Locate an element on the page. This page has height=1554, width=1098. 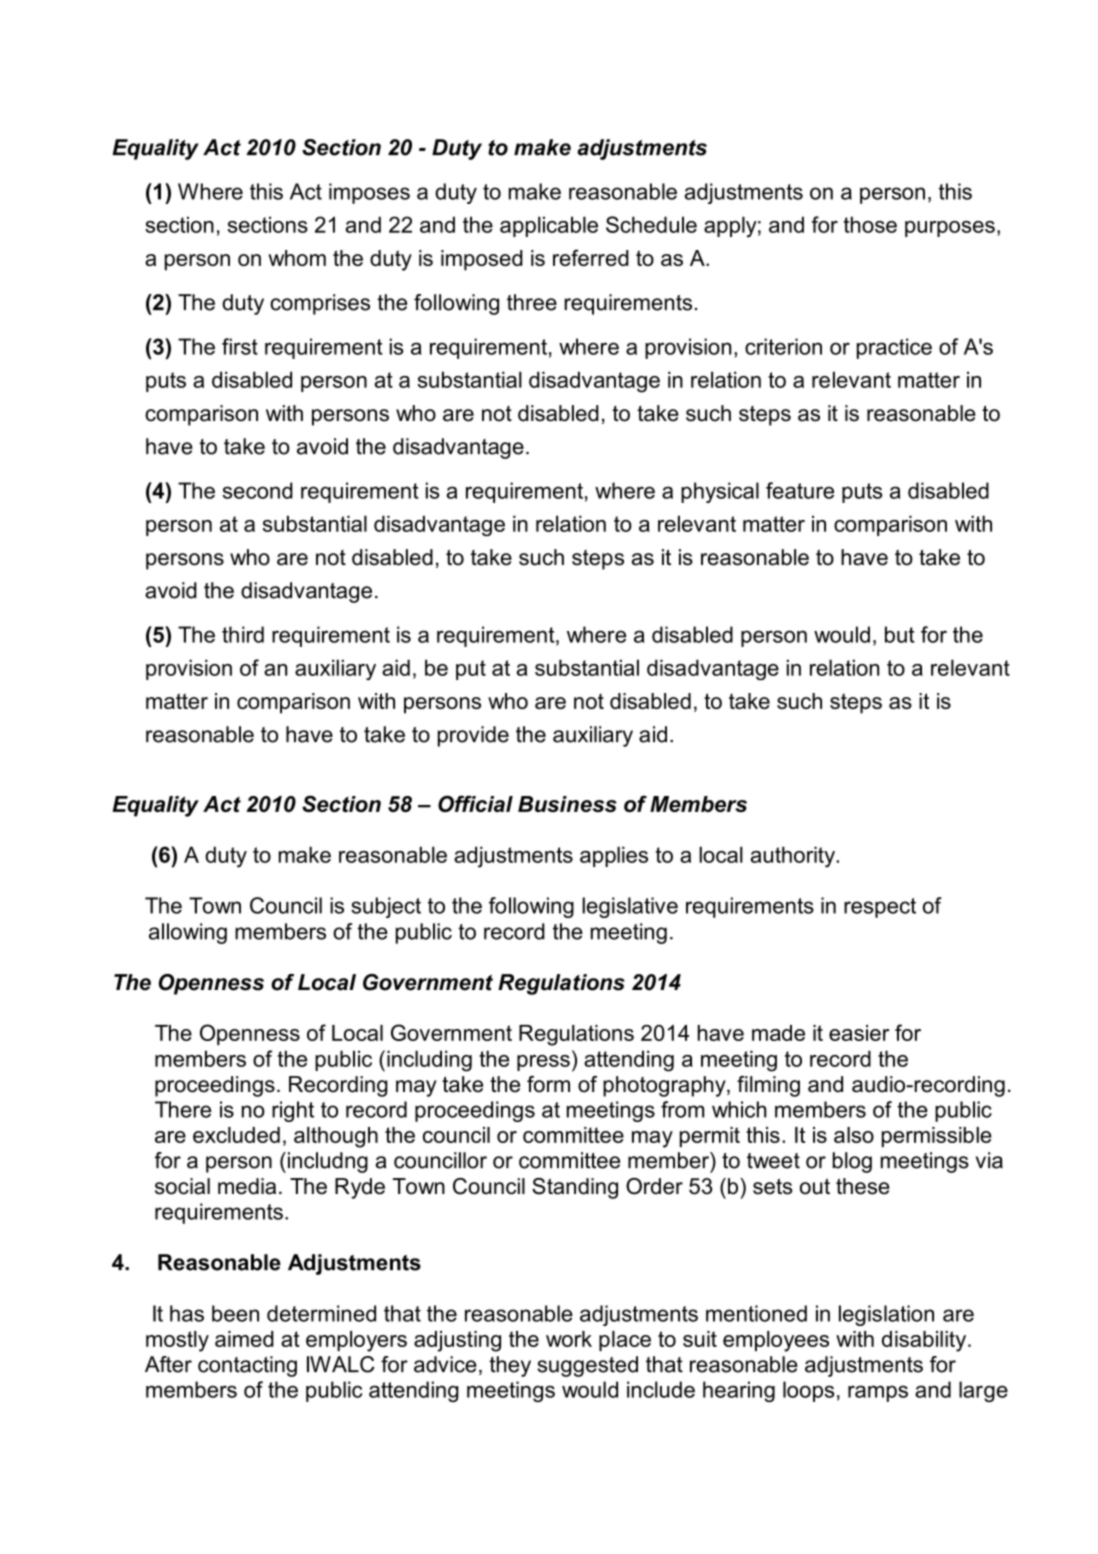
whom is located at coordinates (297, 258).
